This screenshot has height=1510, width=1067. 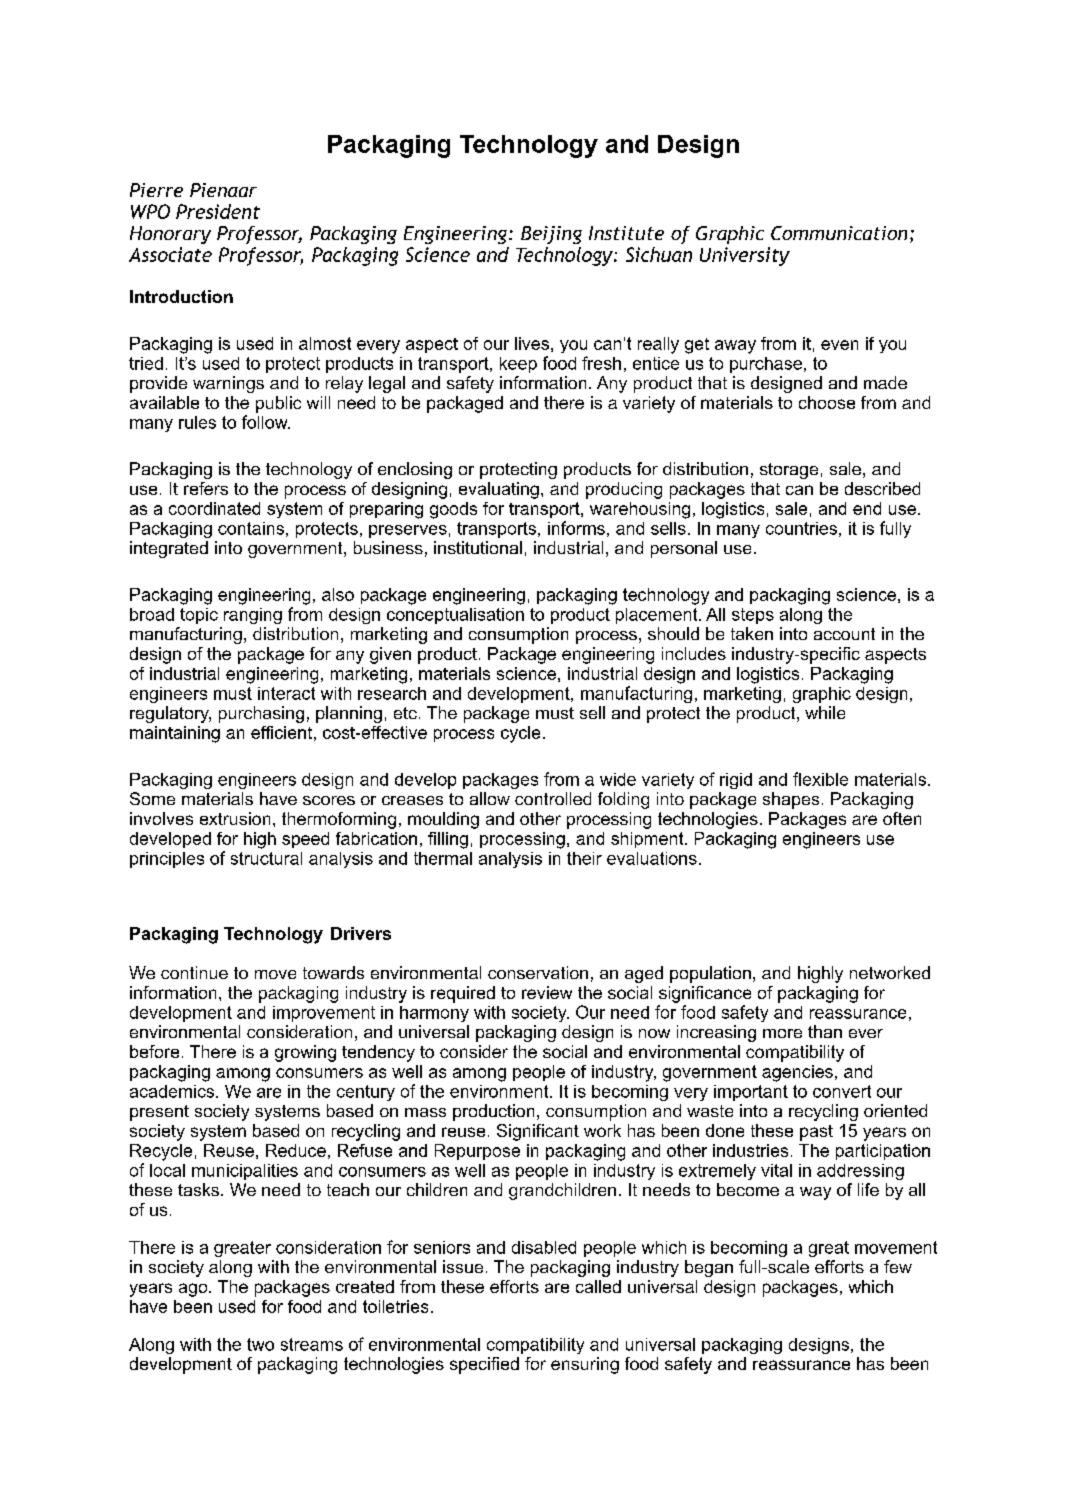 I want to click on conservation, so click(x=538, y=972).
